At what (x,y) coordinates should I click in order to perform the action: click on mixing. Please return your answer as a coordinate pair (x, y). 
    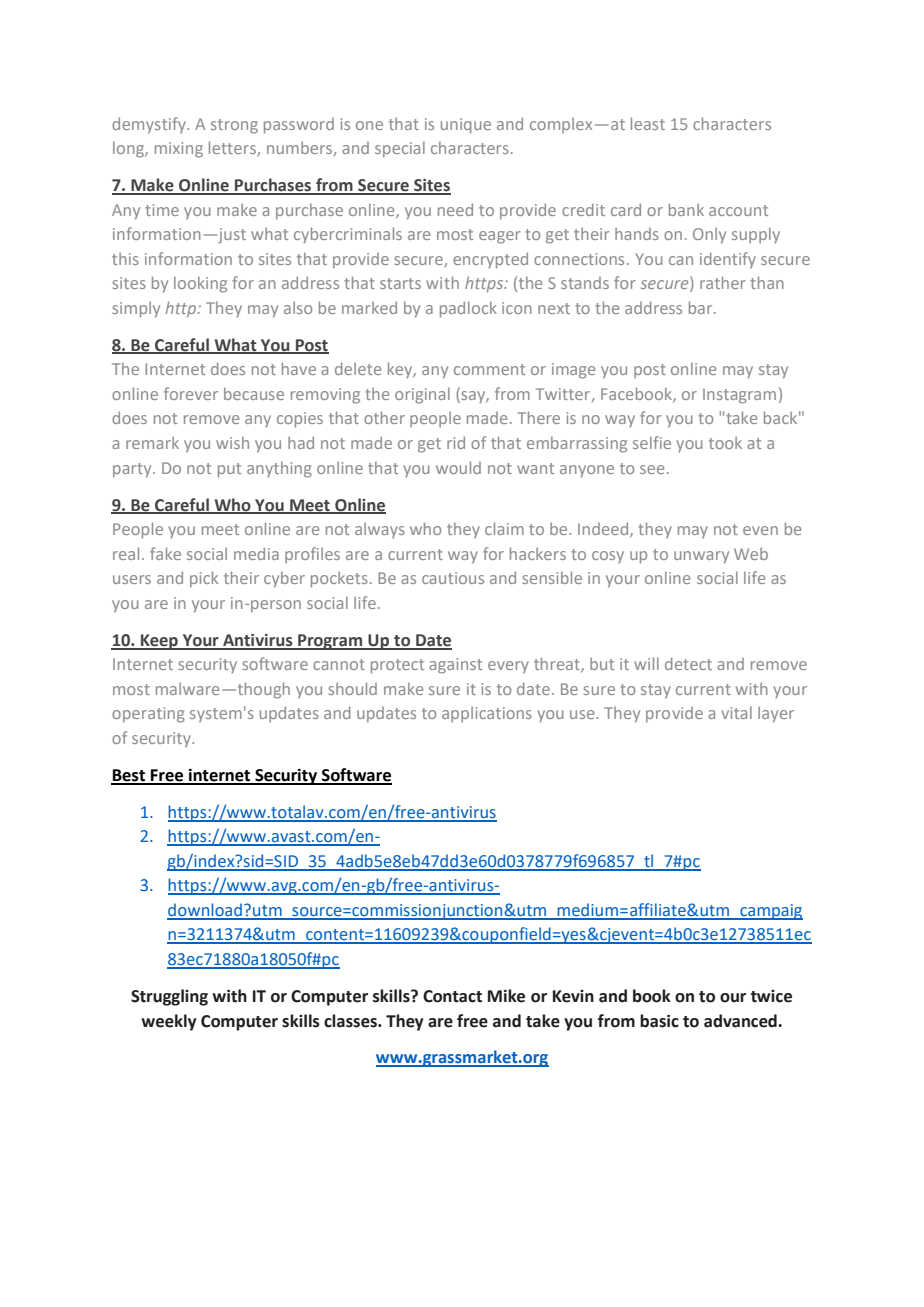
    Looking at the image, I should click on (179, 150).
